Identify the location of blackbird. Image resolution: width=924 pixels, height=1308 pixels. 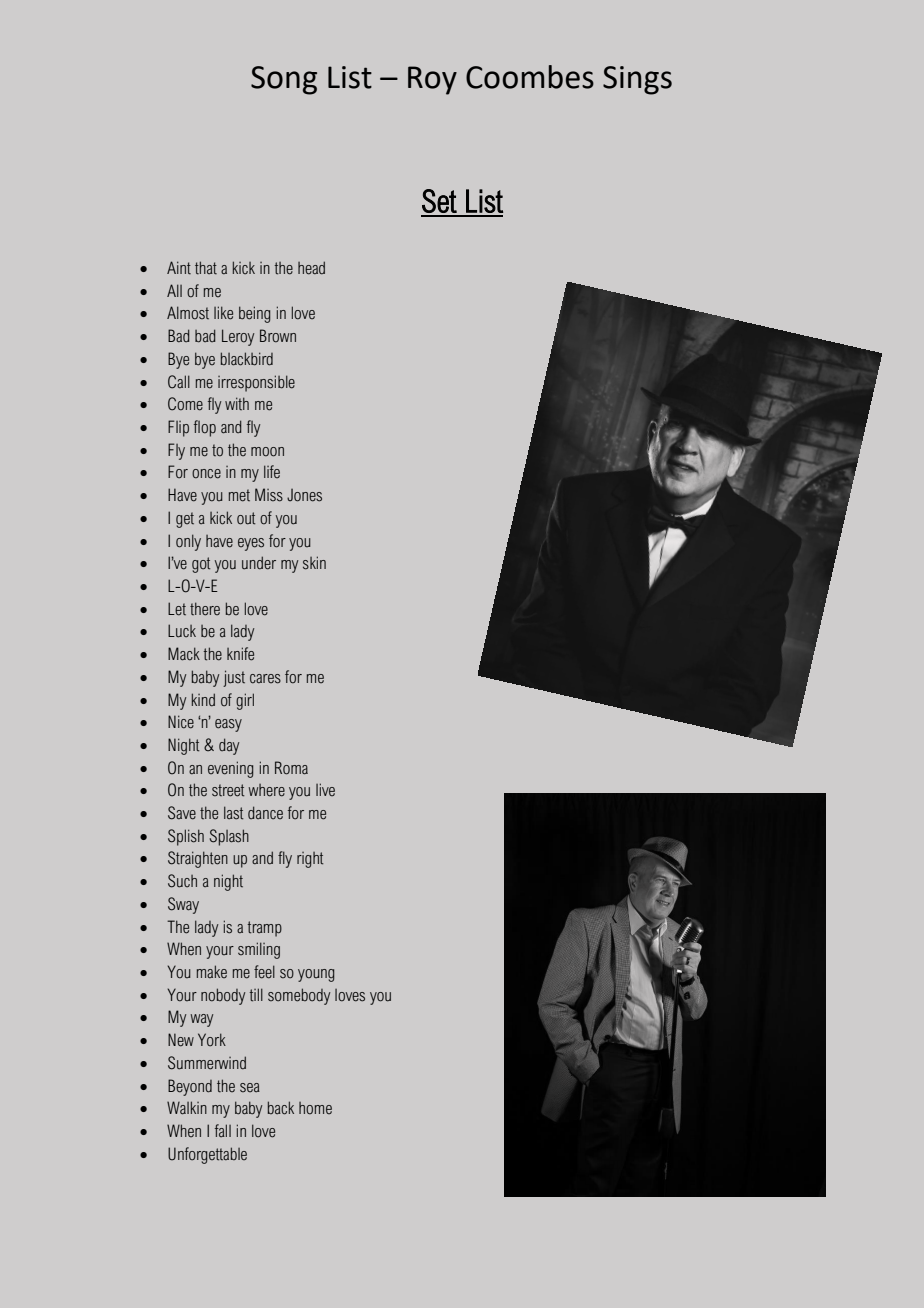
(247, 359).
